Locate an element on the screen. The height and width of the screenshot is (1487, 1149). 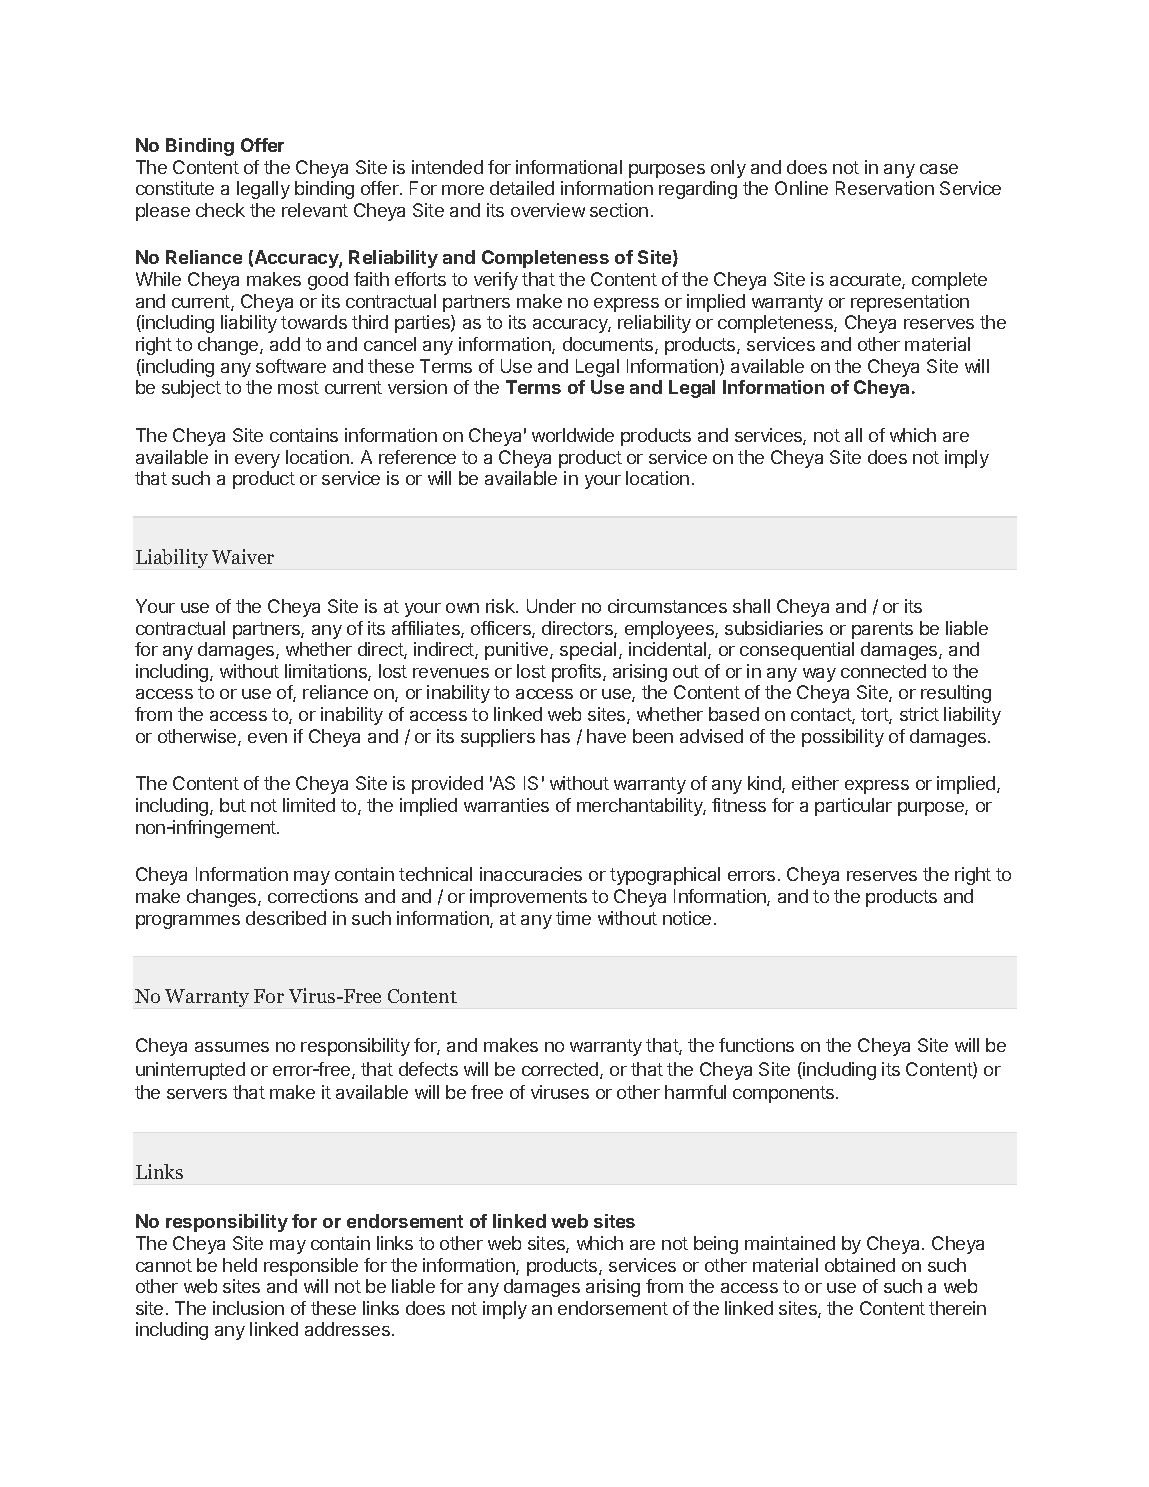
parents is located at coordinates (882, 630).
